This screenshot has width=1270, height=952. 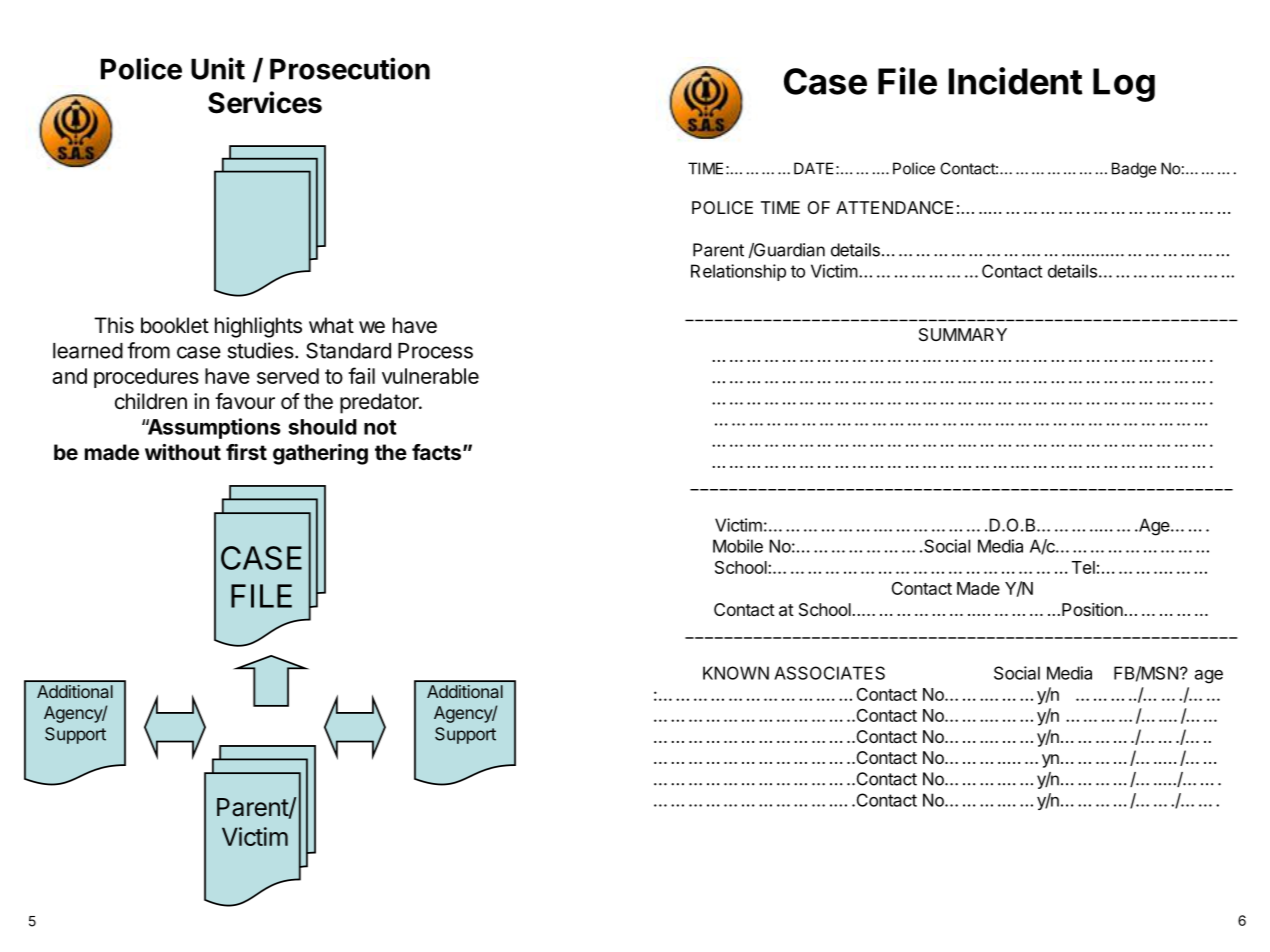 I want to click on Relationship, so click(x=738, y=272).
